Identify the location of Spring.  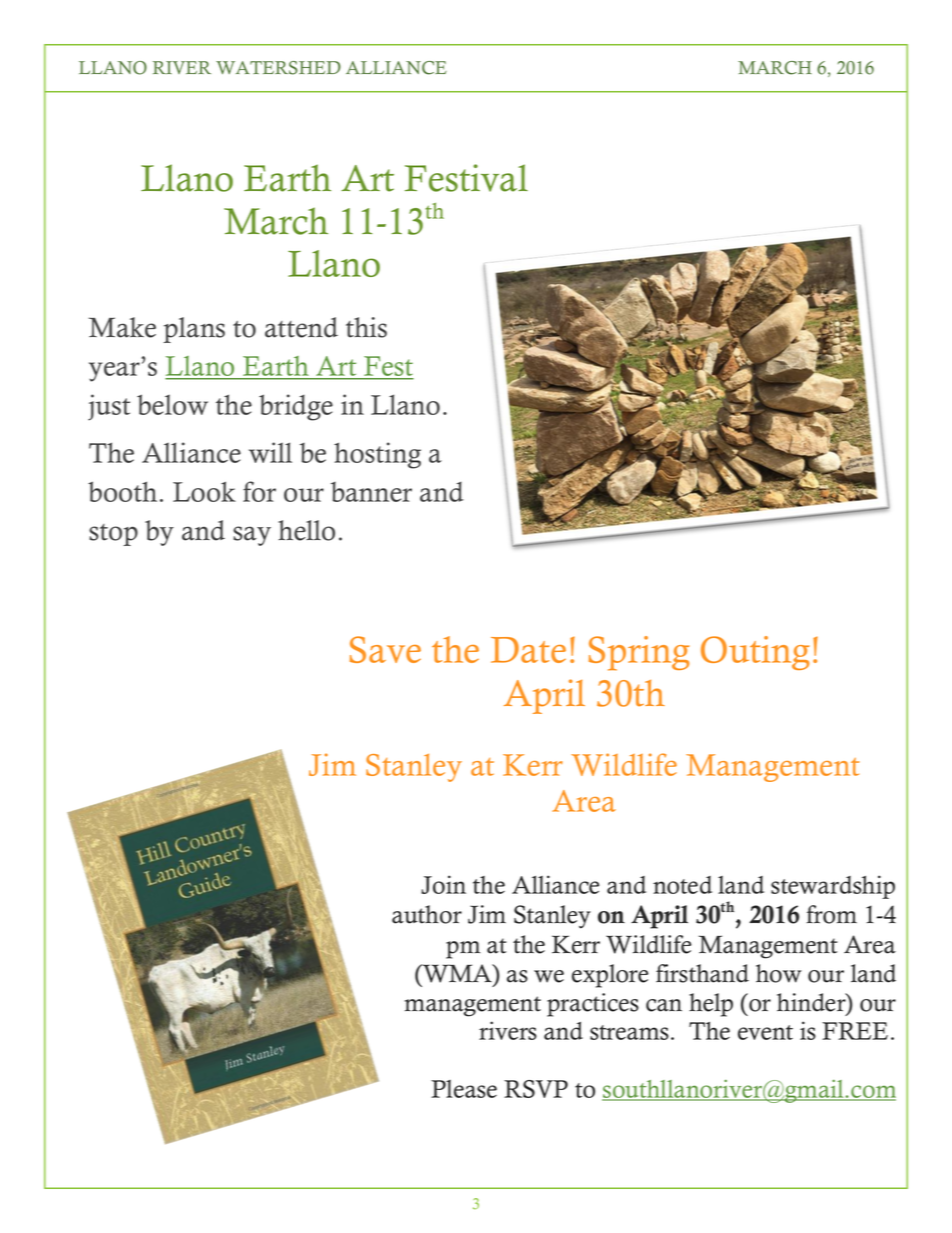
(639, 653).
